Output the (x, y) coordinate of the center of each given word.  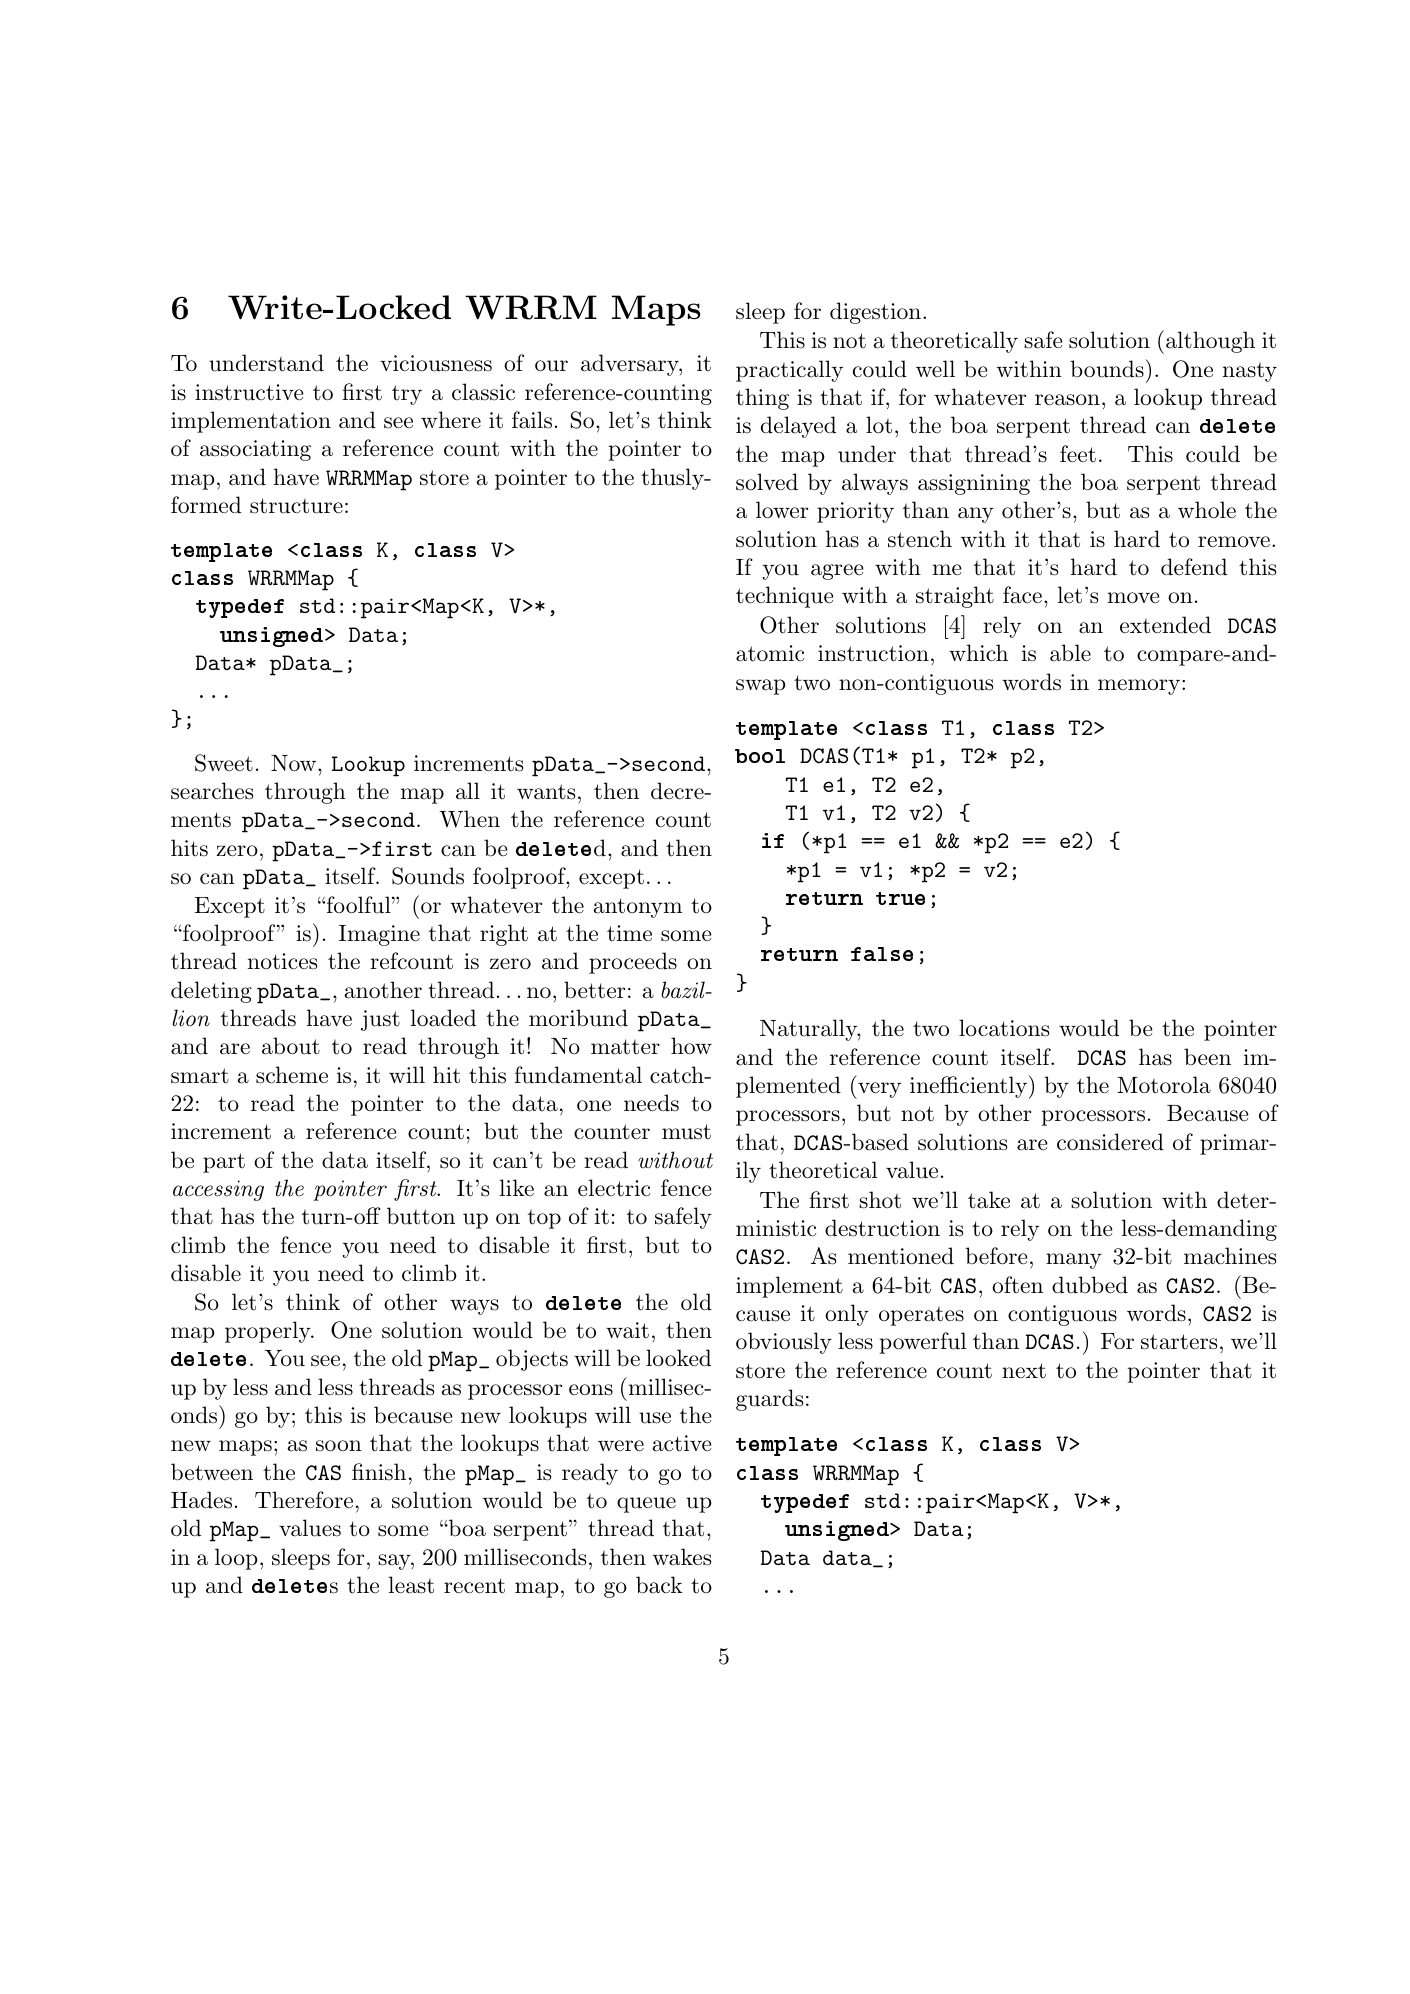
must (686, 1132)
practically (789, 371)
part (224, 1163)
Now (295, 763)
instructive (249, 392)
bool (760, 756)
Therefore (304, 1500)
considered (1110, 1142)
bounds (1107, 369)
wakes (682, 1557)
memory (1140, 687)
